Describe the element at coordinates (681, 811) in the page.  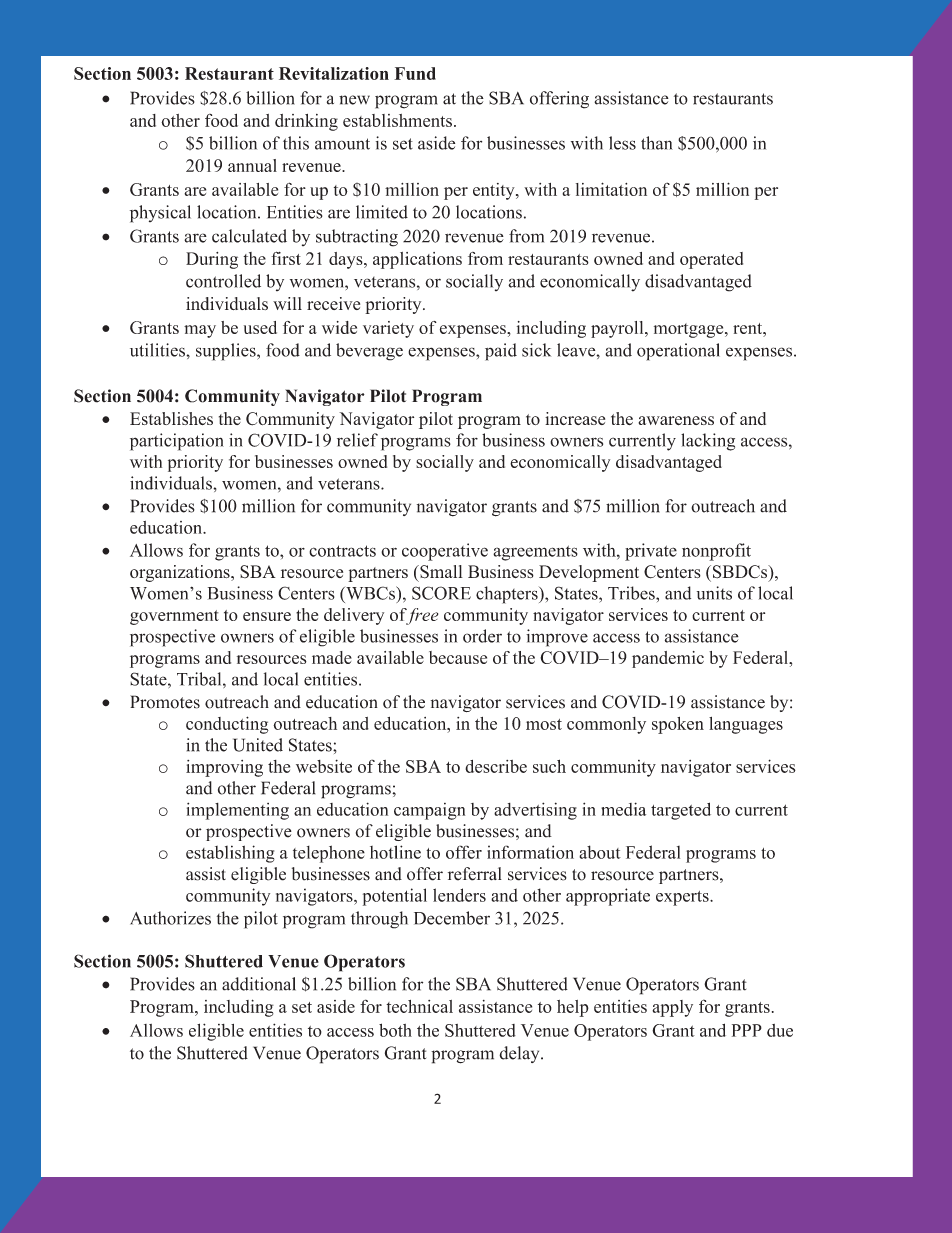
I see `targeted` at that location.
